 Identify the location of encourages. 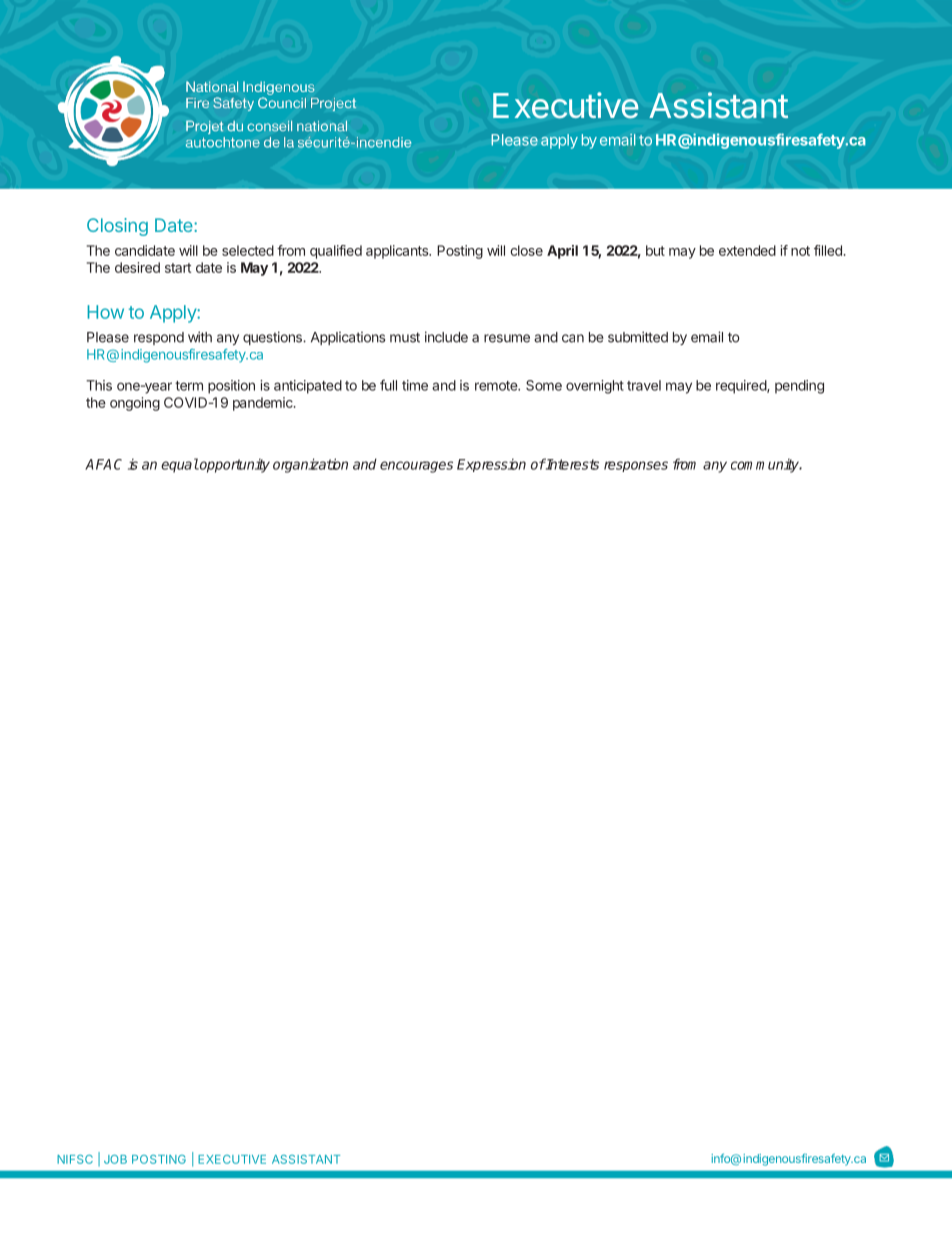
(416, 467).
